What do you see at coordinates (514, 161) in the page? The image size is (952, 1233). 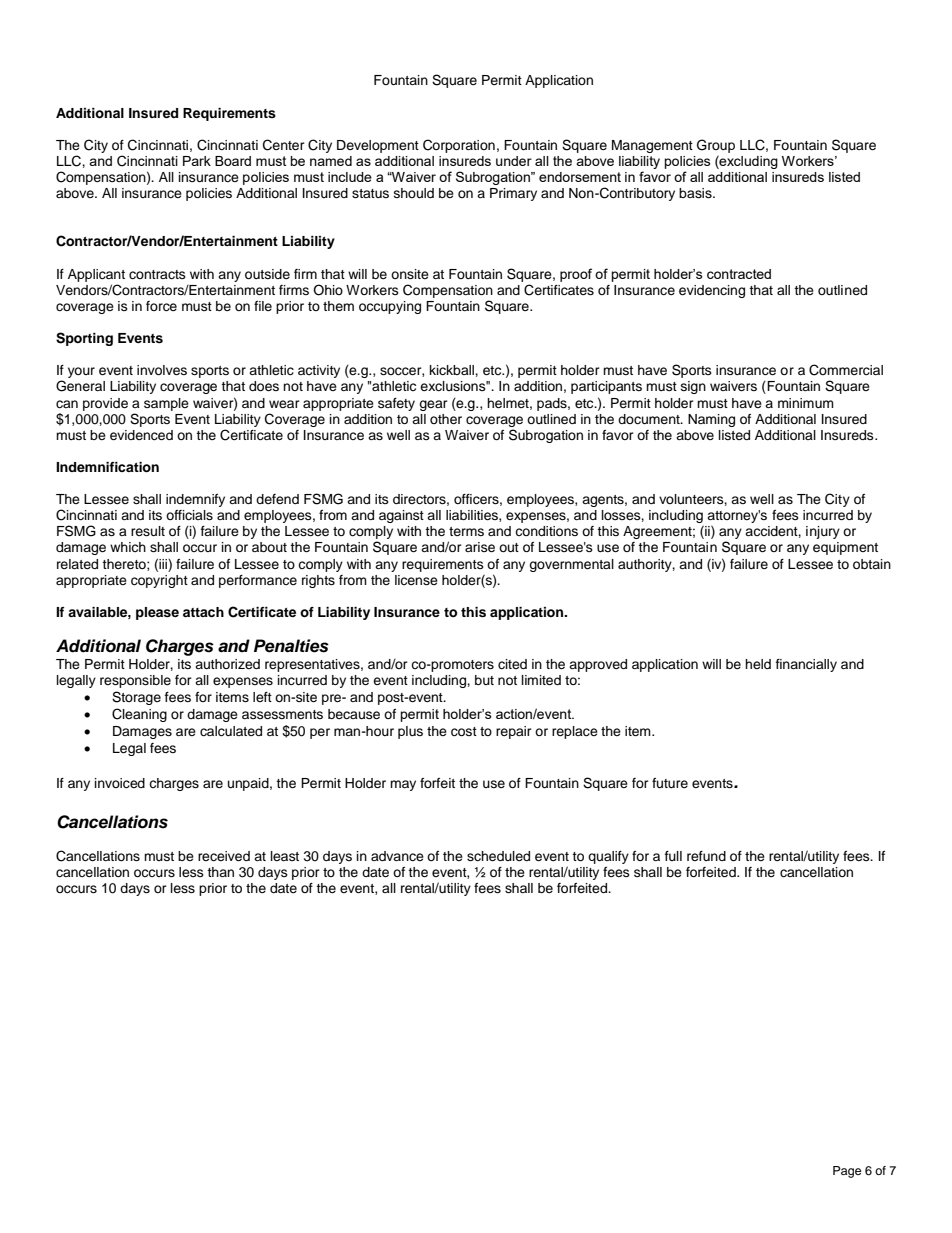 I see `under` at bounding box center [514, 161].
